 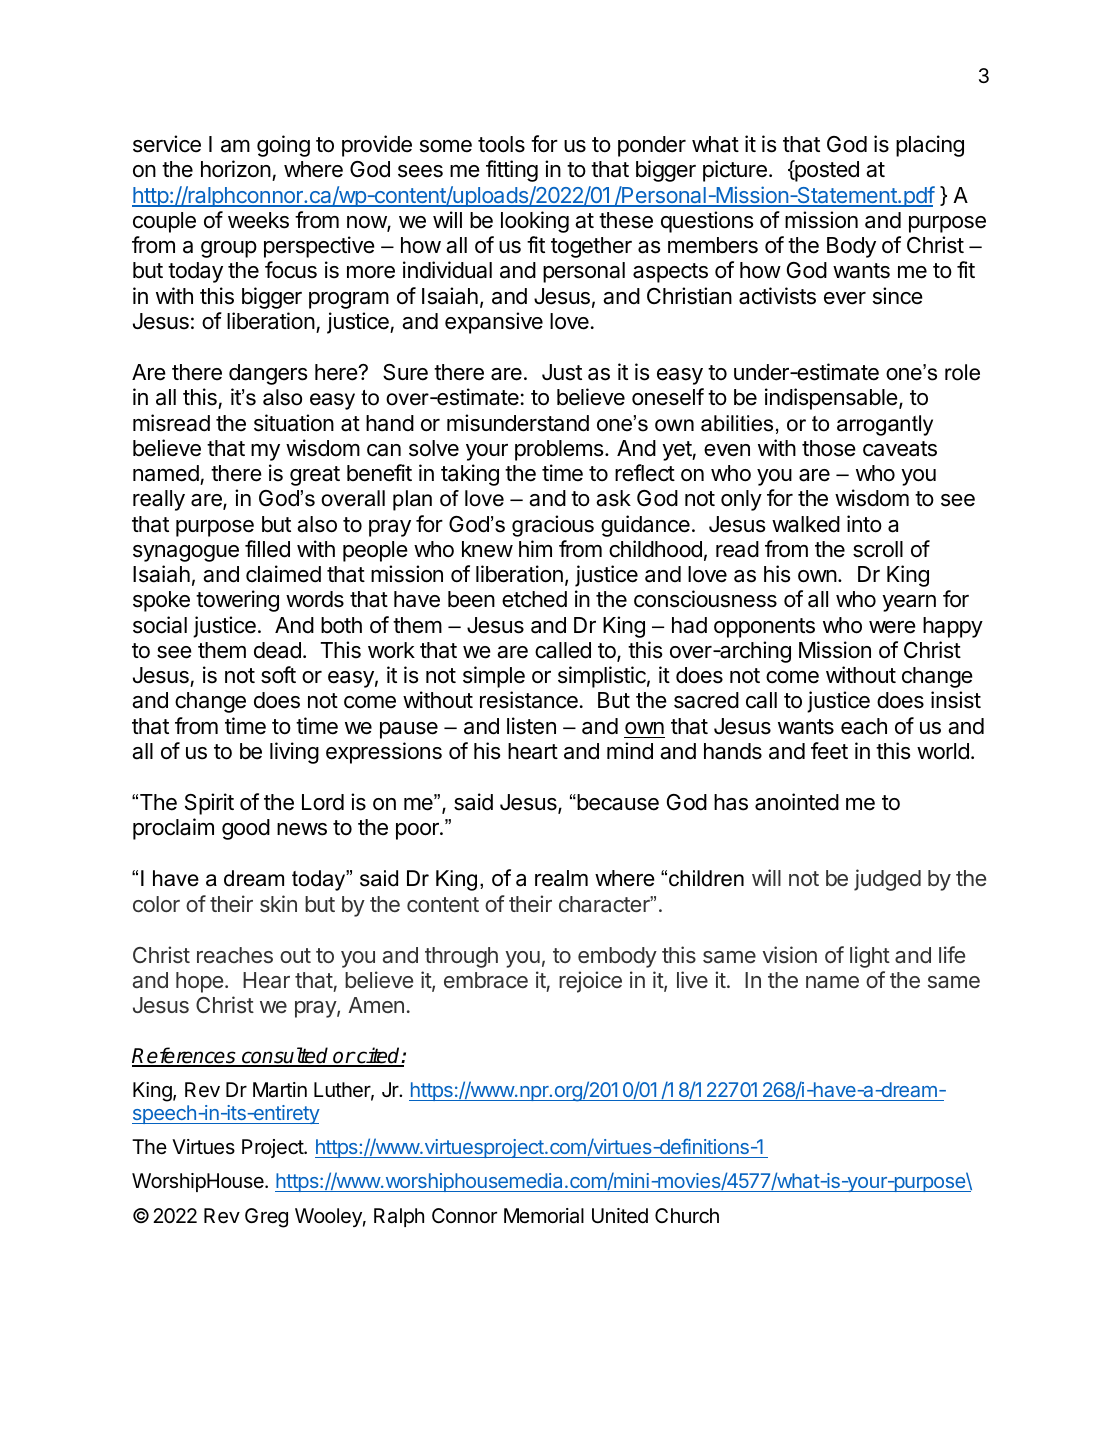 What do you see at coordinates (283, 146) in the document?
I see `going` at bounding box center [283, 146].
